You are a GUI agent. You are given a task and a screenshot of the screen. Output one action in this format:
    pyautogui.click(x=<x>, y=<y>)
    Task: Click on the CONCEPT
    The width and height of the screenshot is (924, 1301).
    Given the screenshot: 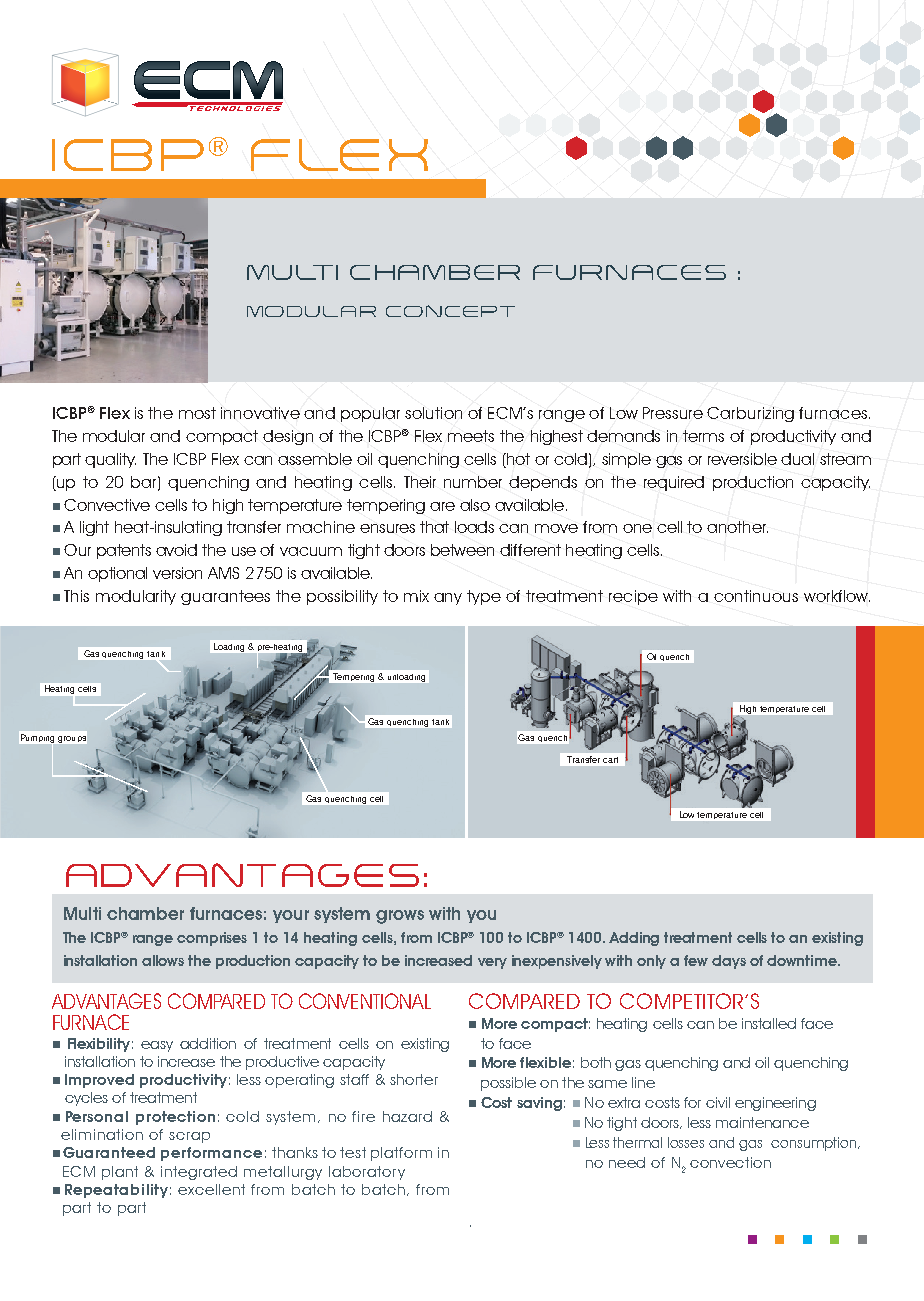 What is the action you would take?
    pyautogui.click(x=450, y=311)
